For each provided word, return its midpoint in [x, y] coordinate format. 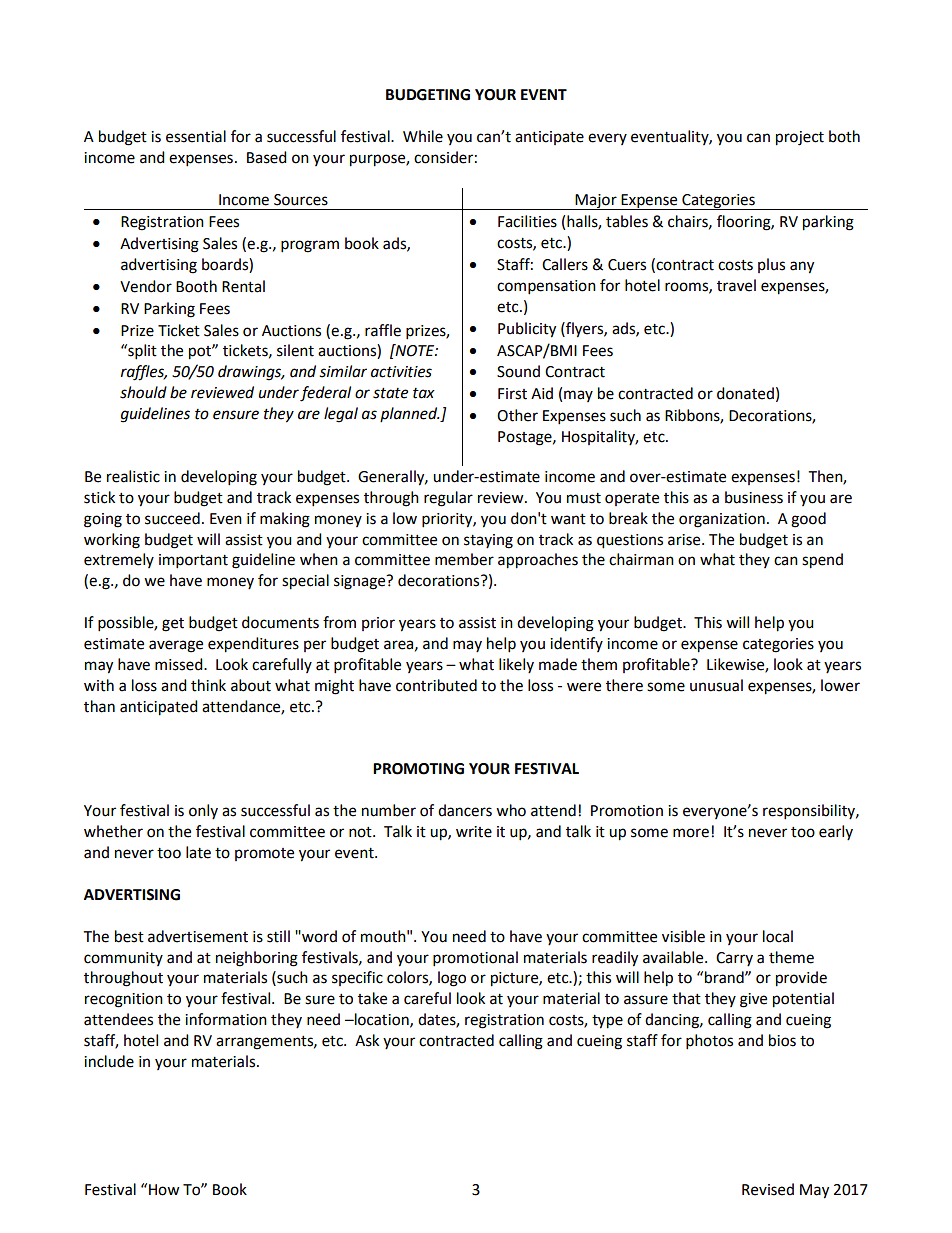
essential [196, 136]
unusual [716, 685]
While [423, 136]
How [164, 1190]
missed [180, 664]
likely [516, 665]
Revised [768, 1189]
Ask [367, 1040]
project [800, 138]
